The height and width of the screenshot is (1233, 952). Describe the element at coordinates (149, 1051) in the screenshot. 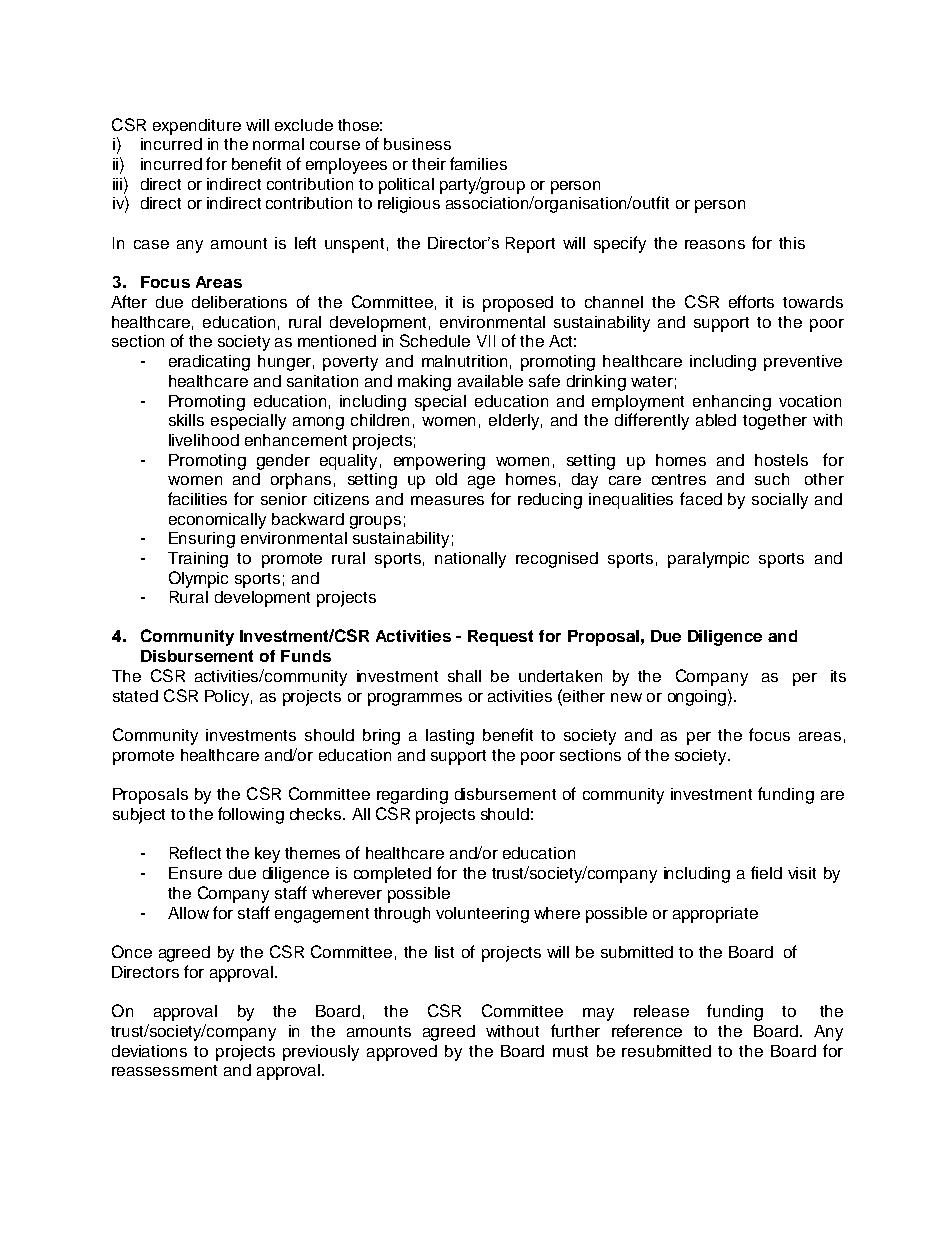

I see `deviations` at that location.
